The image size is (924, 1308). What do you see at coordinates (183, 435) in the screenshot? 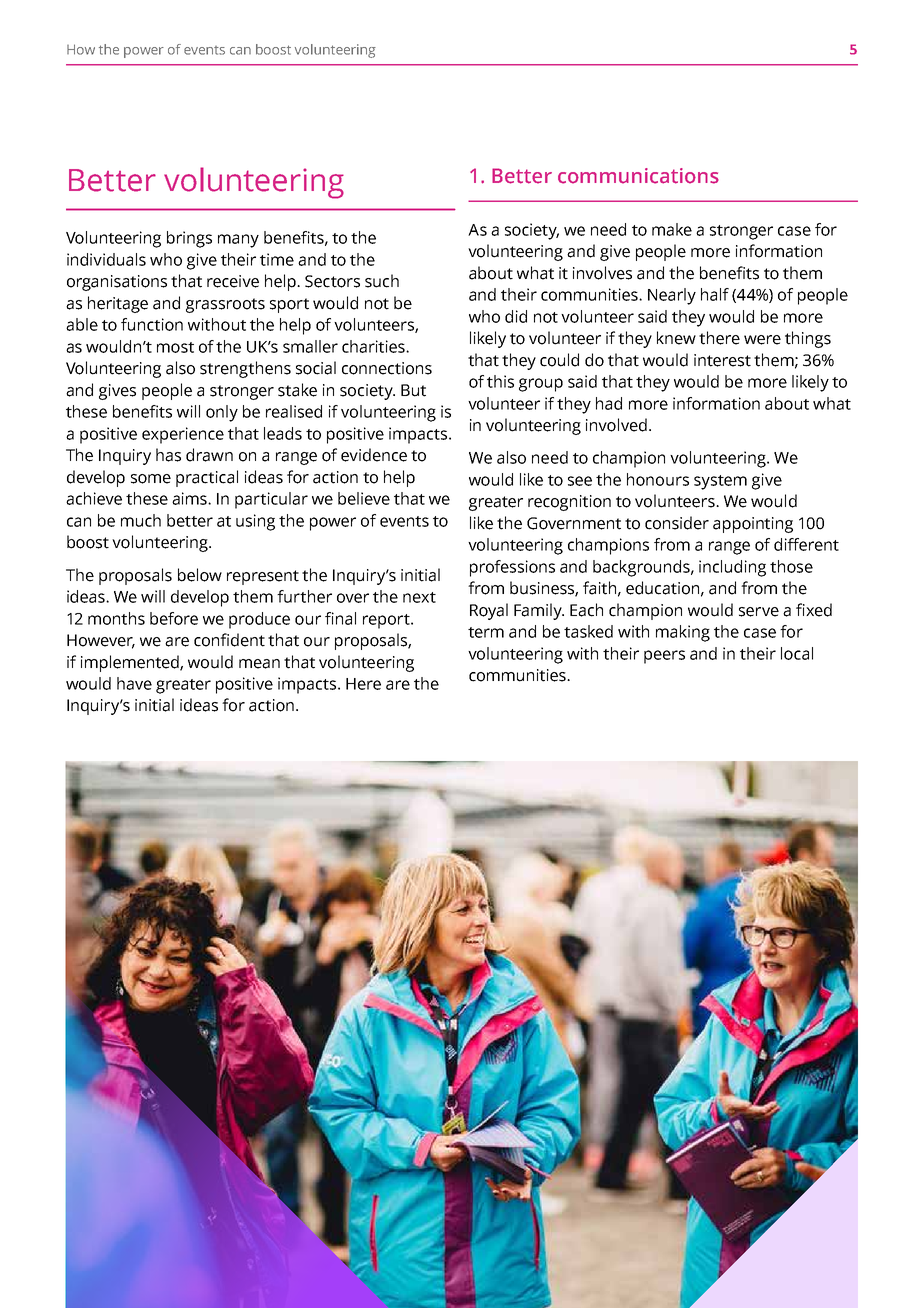
I see `experience` at bounding box center [183, 435].
